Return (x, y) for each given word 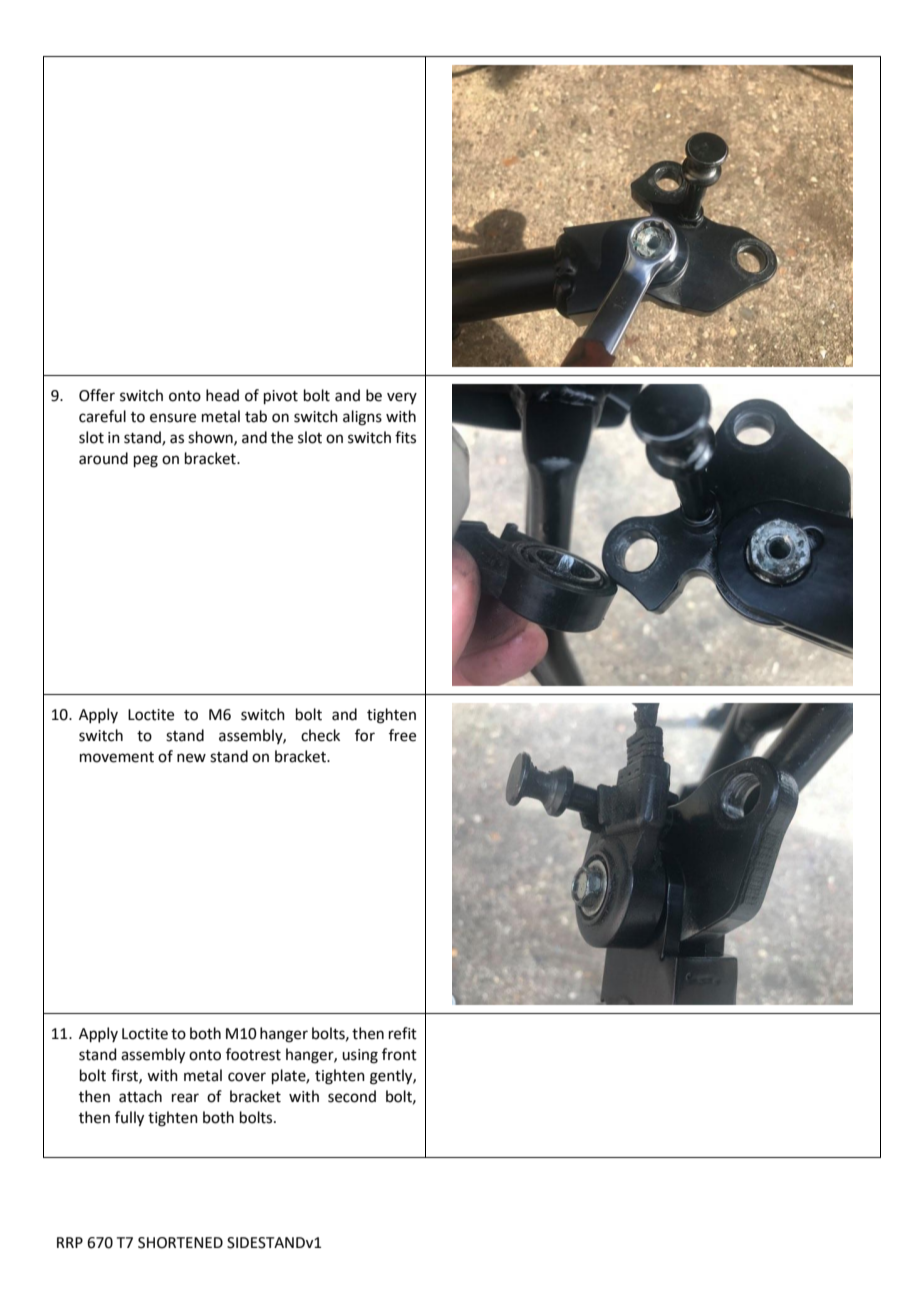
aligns (362, 418)
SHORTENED (180, 1243)
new (191, 758)
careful (102, 416)
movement (117, 757)
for (365, 735)
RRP (70, 1242)
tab (256, 416)
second (352, 1096)
